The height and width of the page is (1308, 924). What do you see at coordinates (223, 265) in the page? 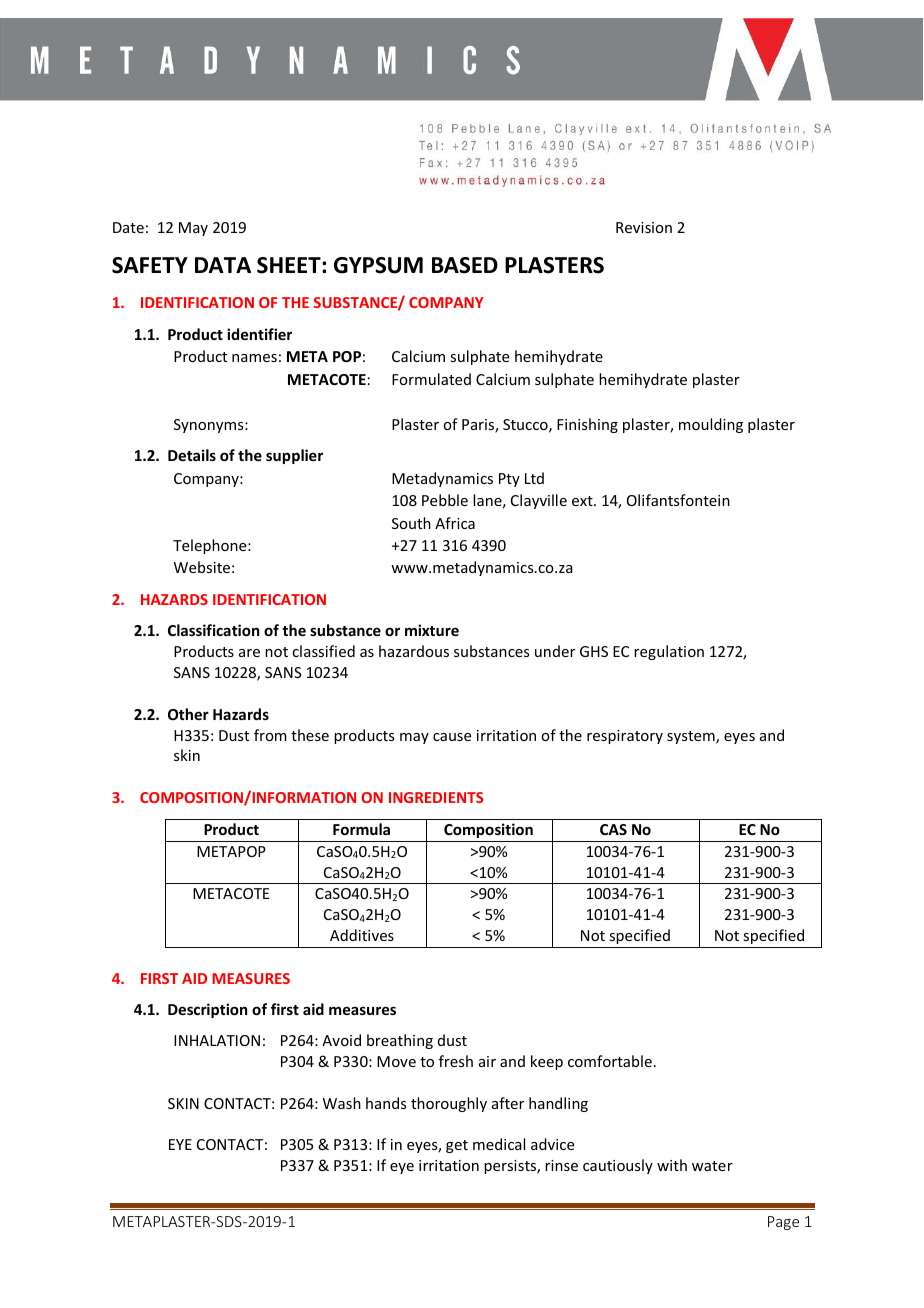
I see `DATA` at bounding box center [223, 265].
